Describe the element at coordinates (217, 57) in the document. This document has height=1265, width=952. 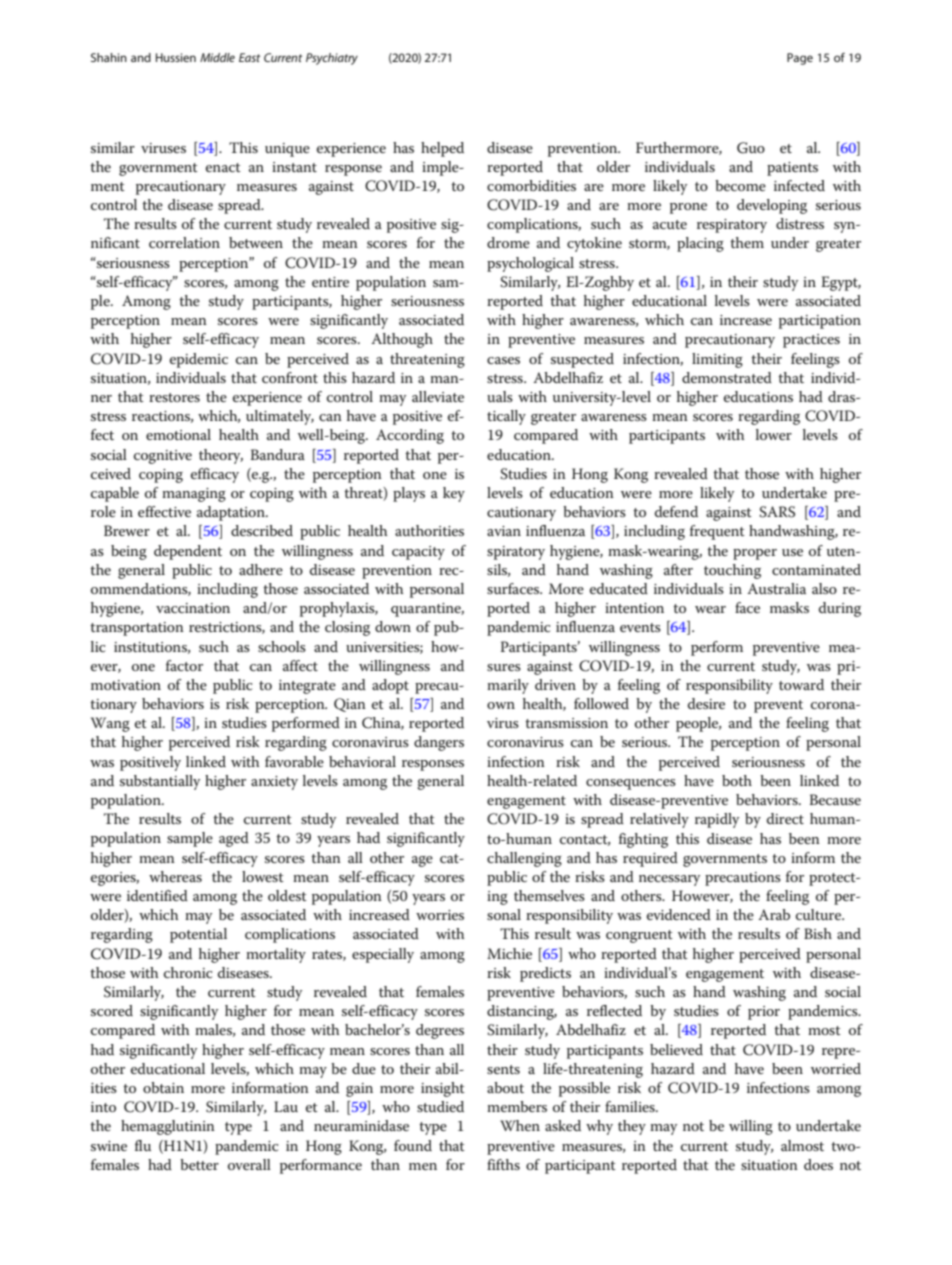
I see `Middle` at that location.
